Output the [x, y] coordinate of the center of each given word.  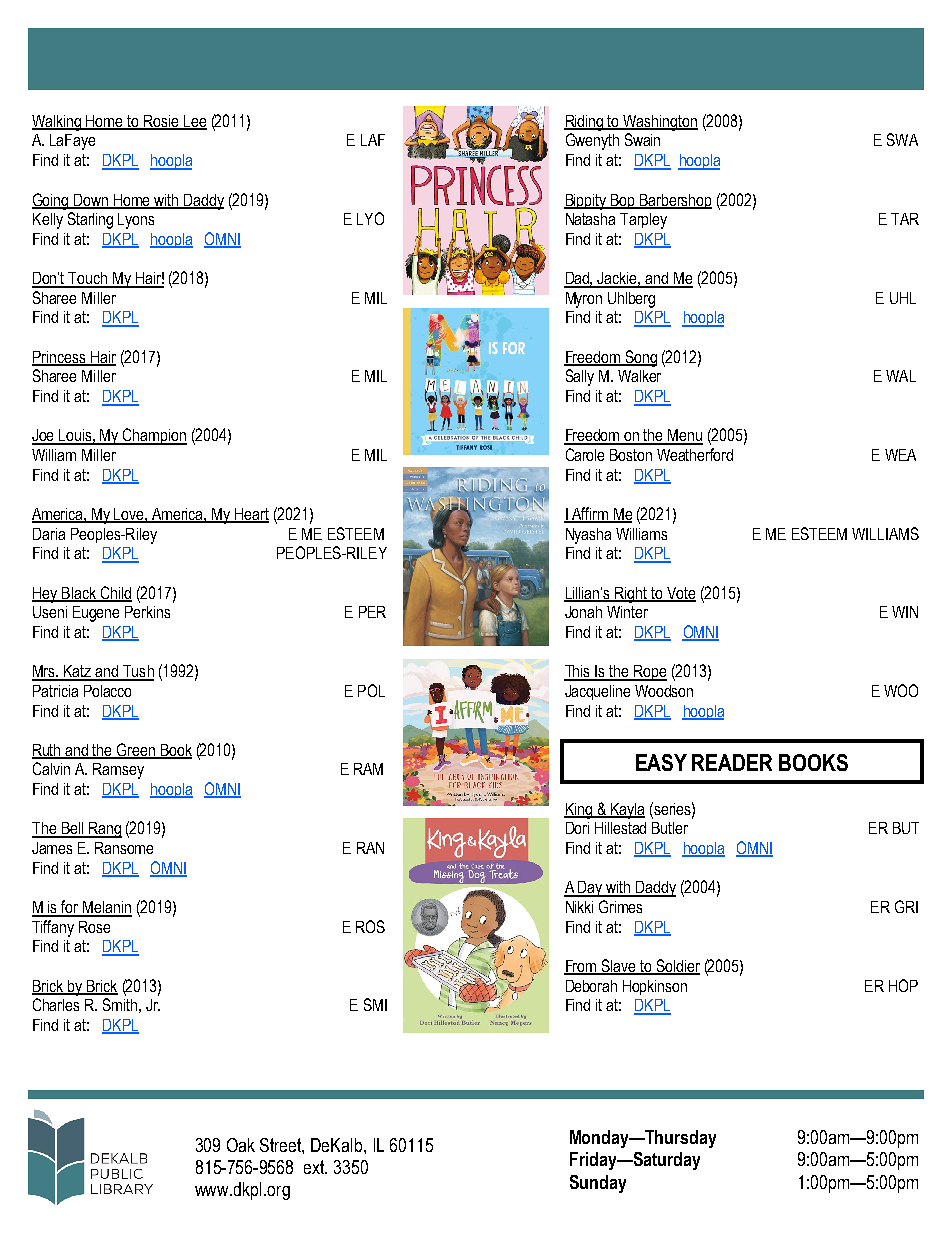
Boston [631, 455]
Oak [241, 1145]
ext [315, 1167]
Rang [104, 830]
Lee [194, 122]
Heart [251, 515]
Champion [154, 436]
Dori [577, 828]
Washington [660, 123]
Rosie [161, 122]
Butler [670, 828]
